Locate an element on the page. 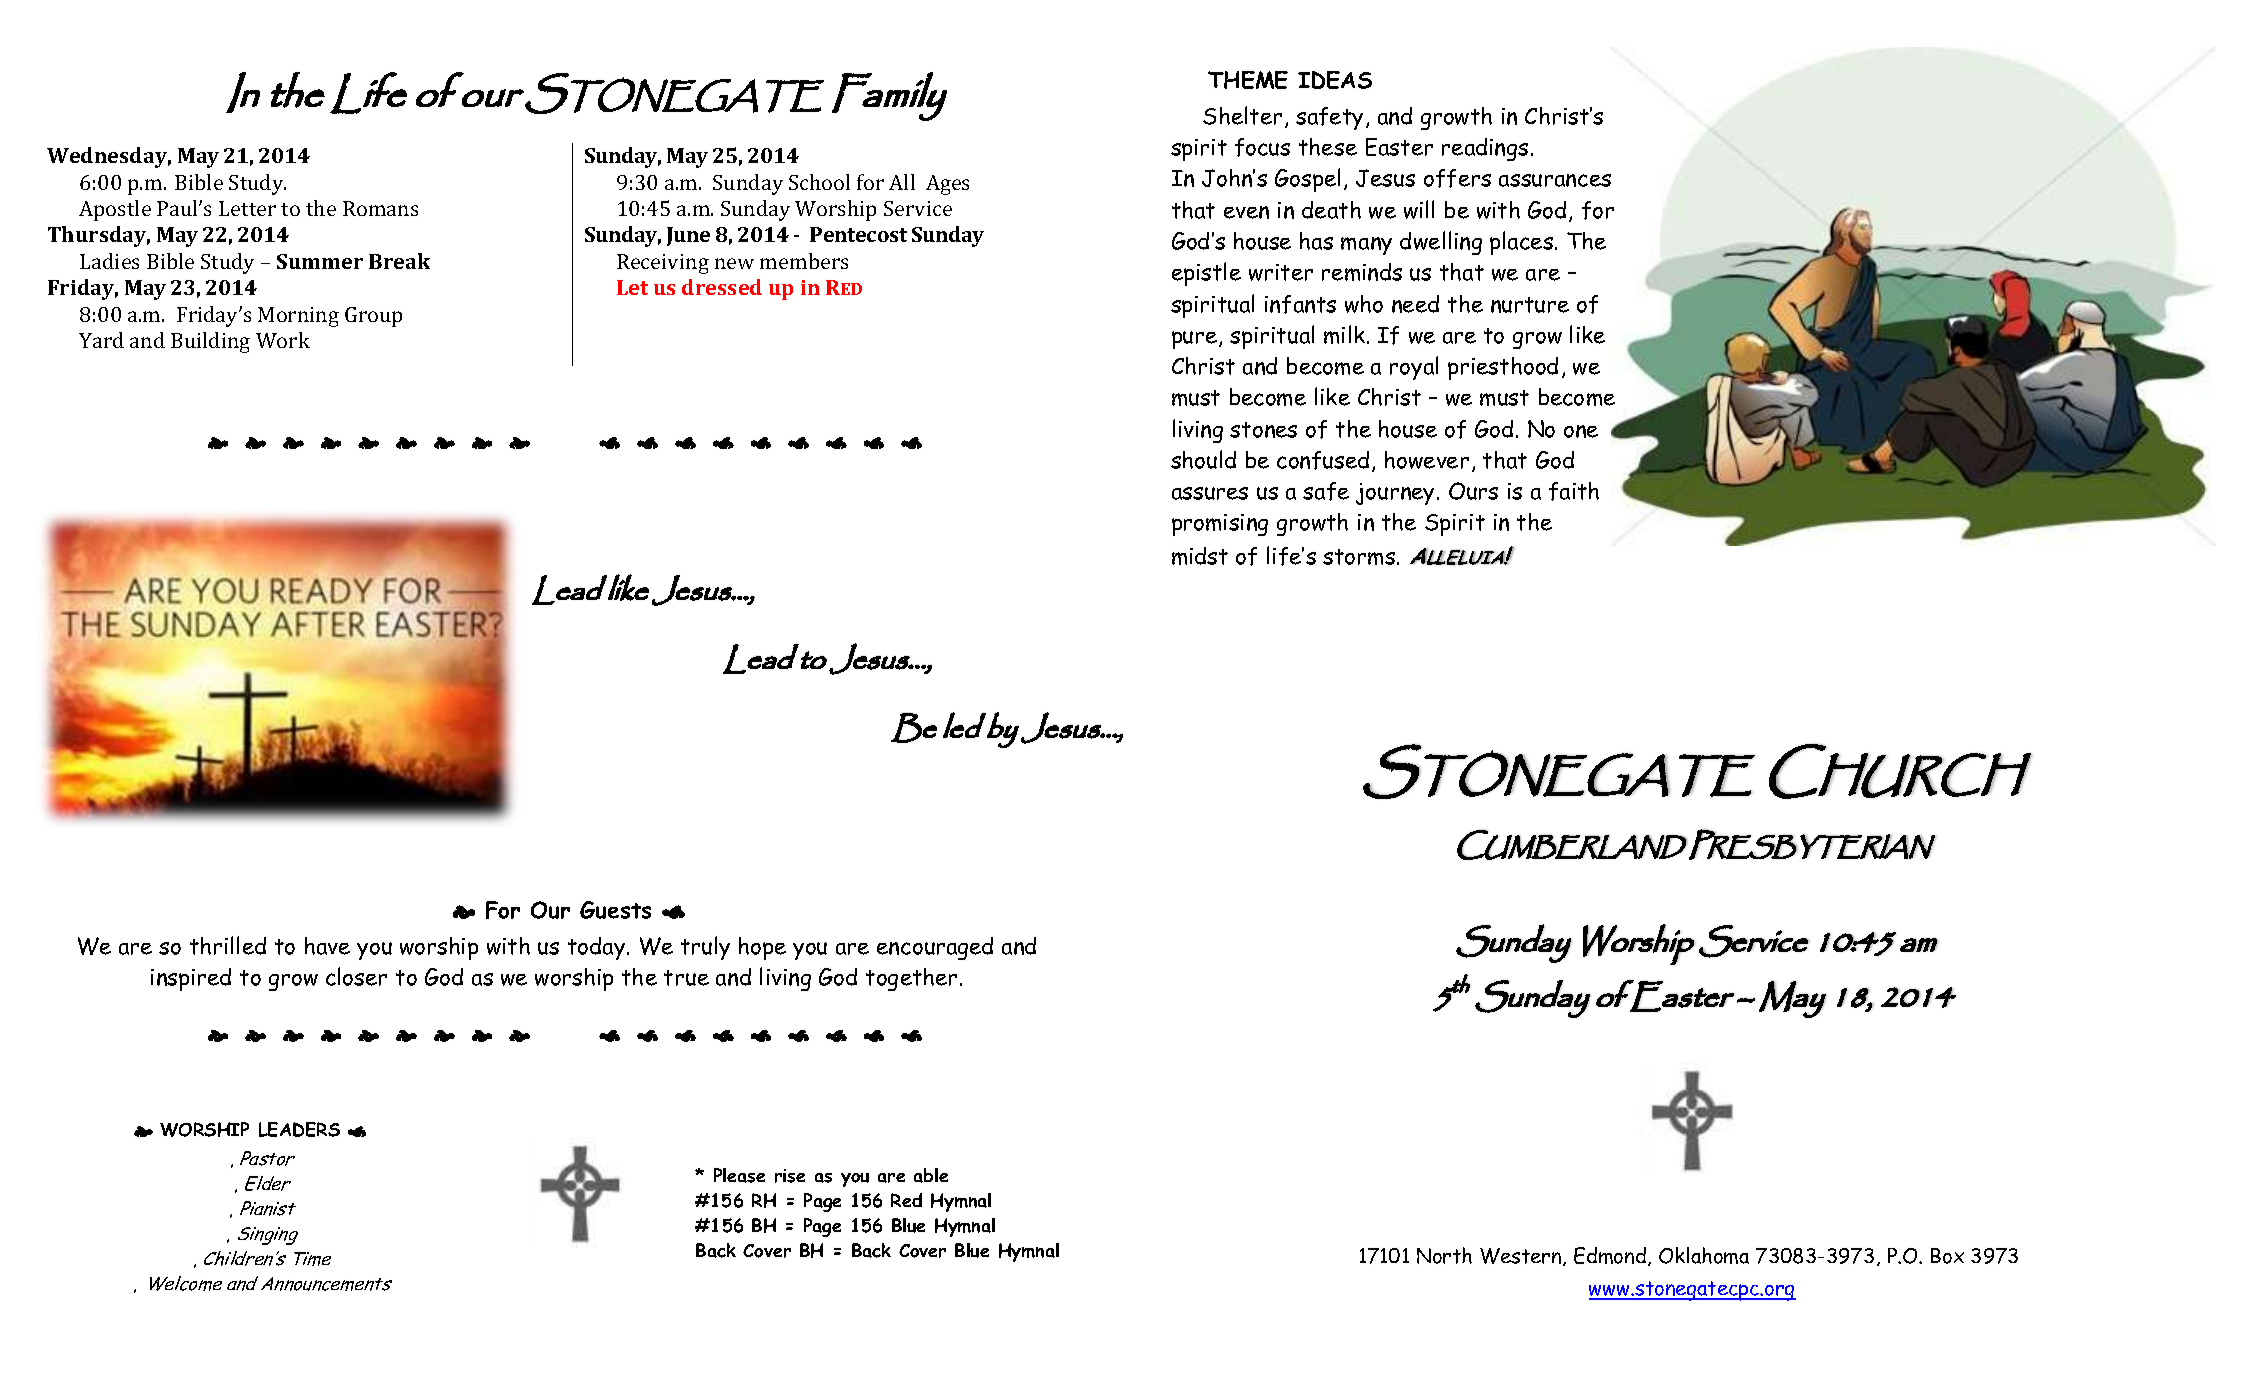 This page has height=1373, width=2261. Oklahoma is located at coordinates (1704, 1255).
